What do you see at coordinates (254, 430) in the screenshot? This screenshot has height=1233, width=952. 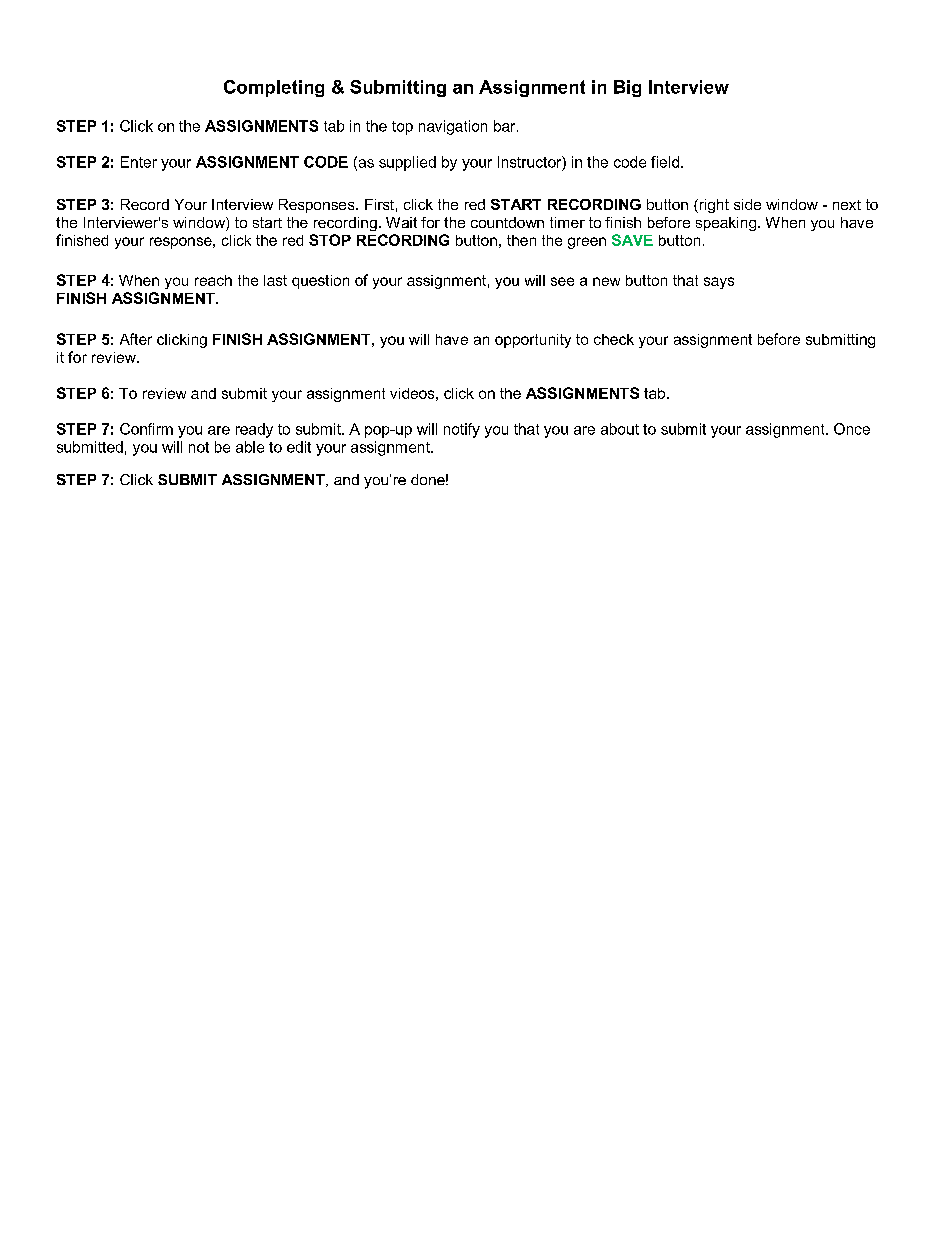 I see `ready` at bounding box center [254, 430].
